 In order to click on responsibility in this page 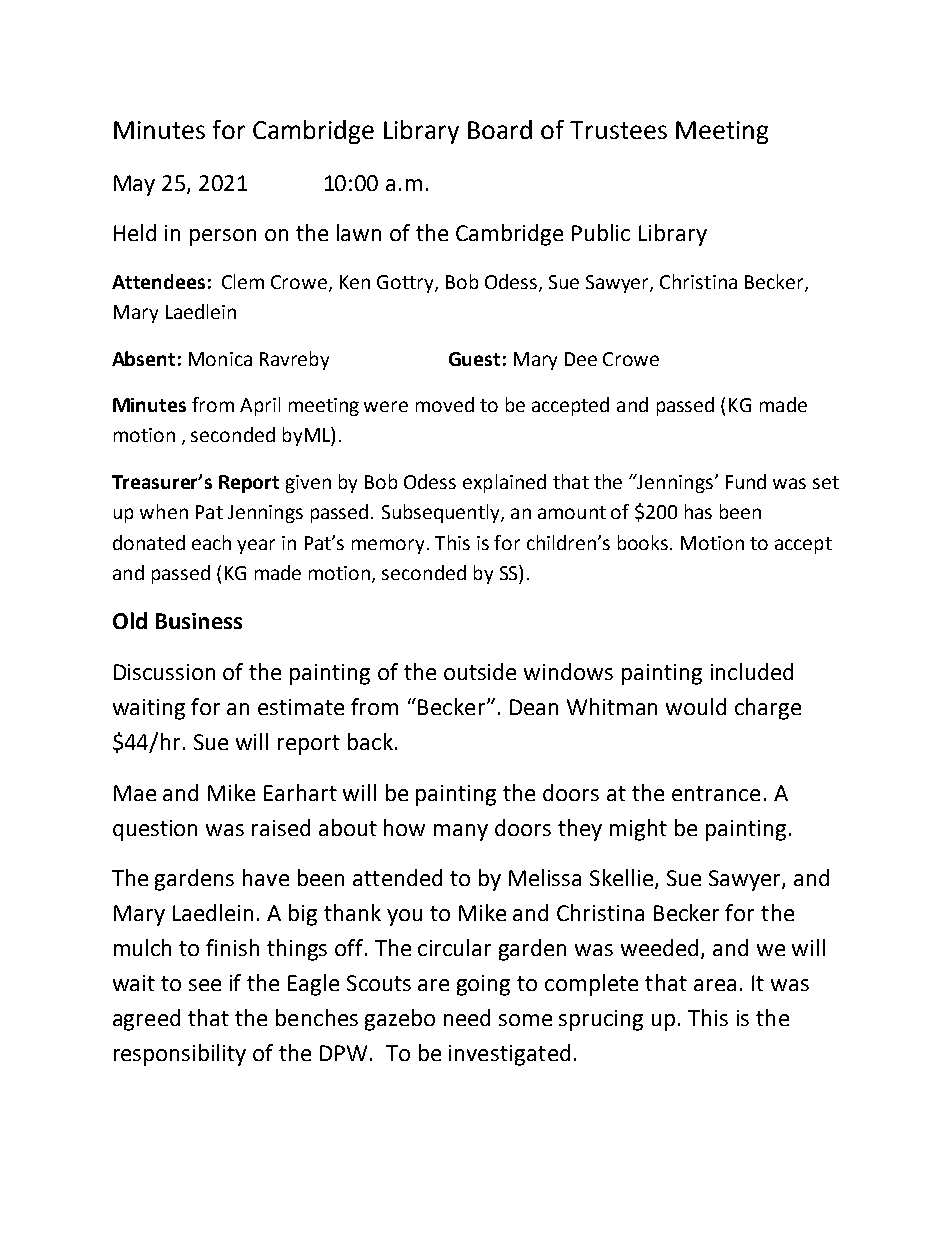, I will do `click(180, 1055)`.
